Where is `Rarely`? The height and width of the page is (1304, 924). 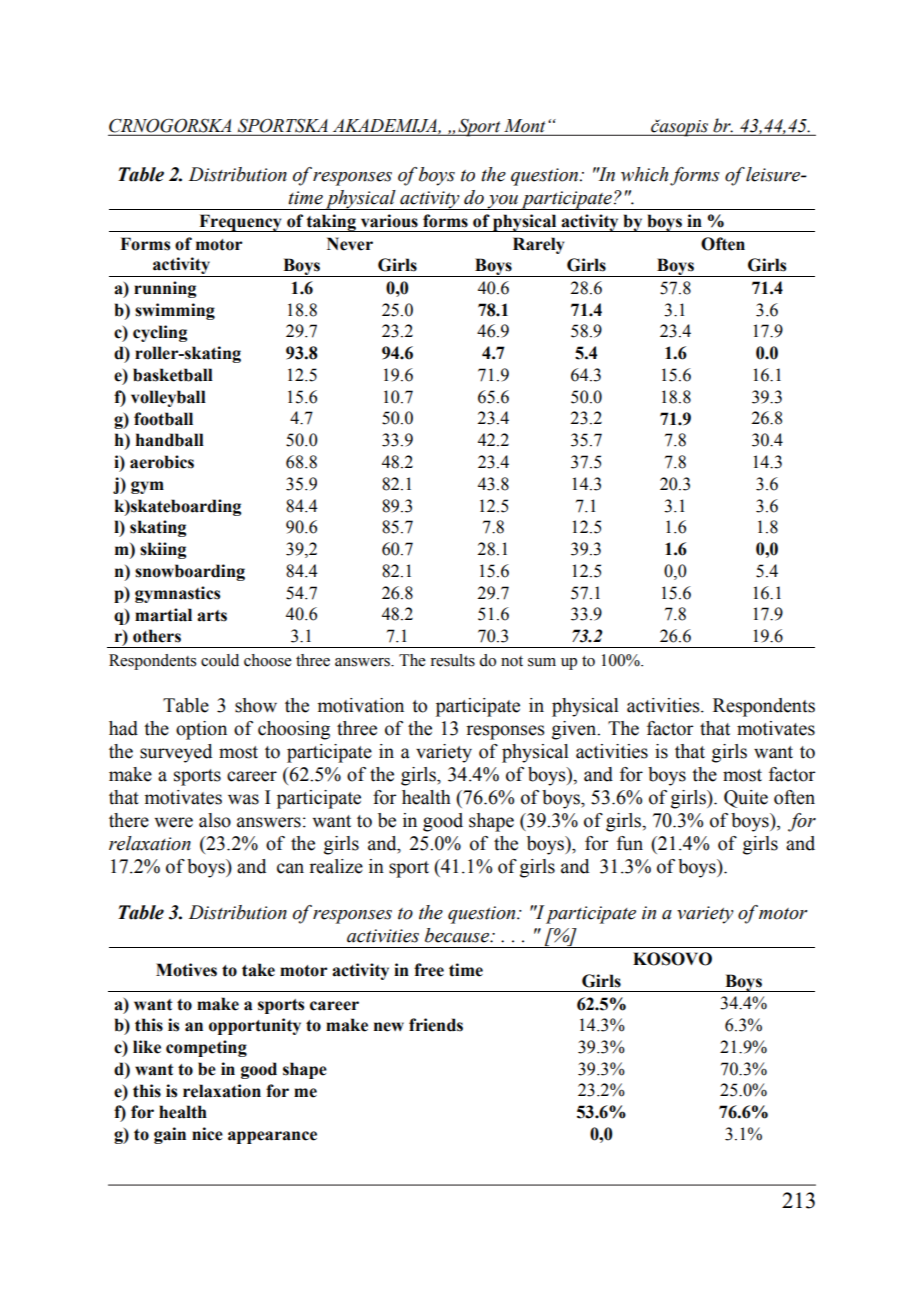 Rarely is located at coordinates (538, 245).
